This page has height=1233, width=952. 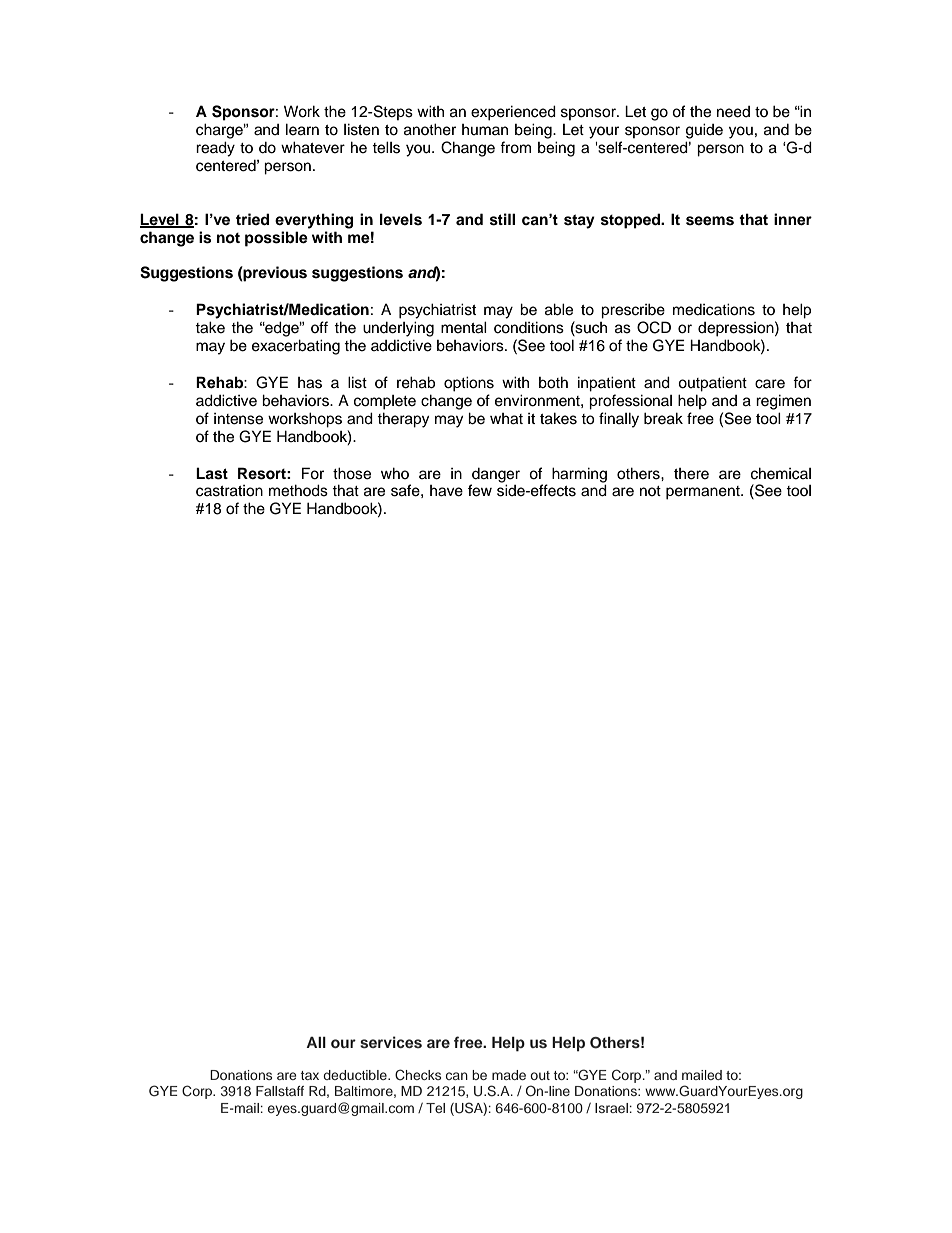 I want to click on from, so click(x=515, y=147).
